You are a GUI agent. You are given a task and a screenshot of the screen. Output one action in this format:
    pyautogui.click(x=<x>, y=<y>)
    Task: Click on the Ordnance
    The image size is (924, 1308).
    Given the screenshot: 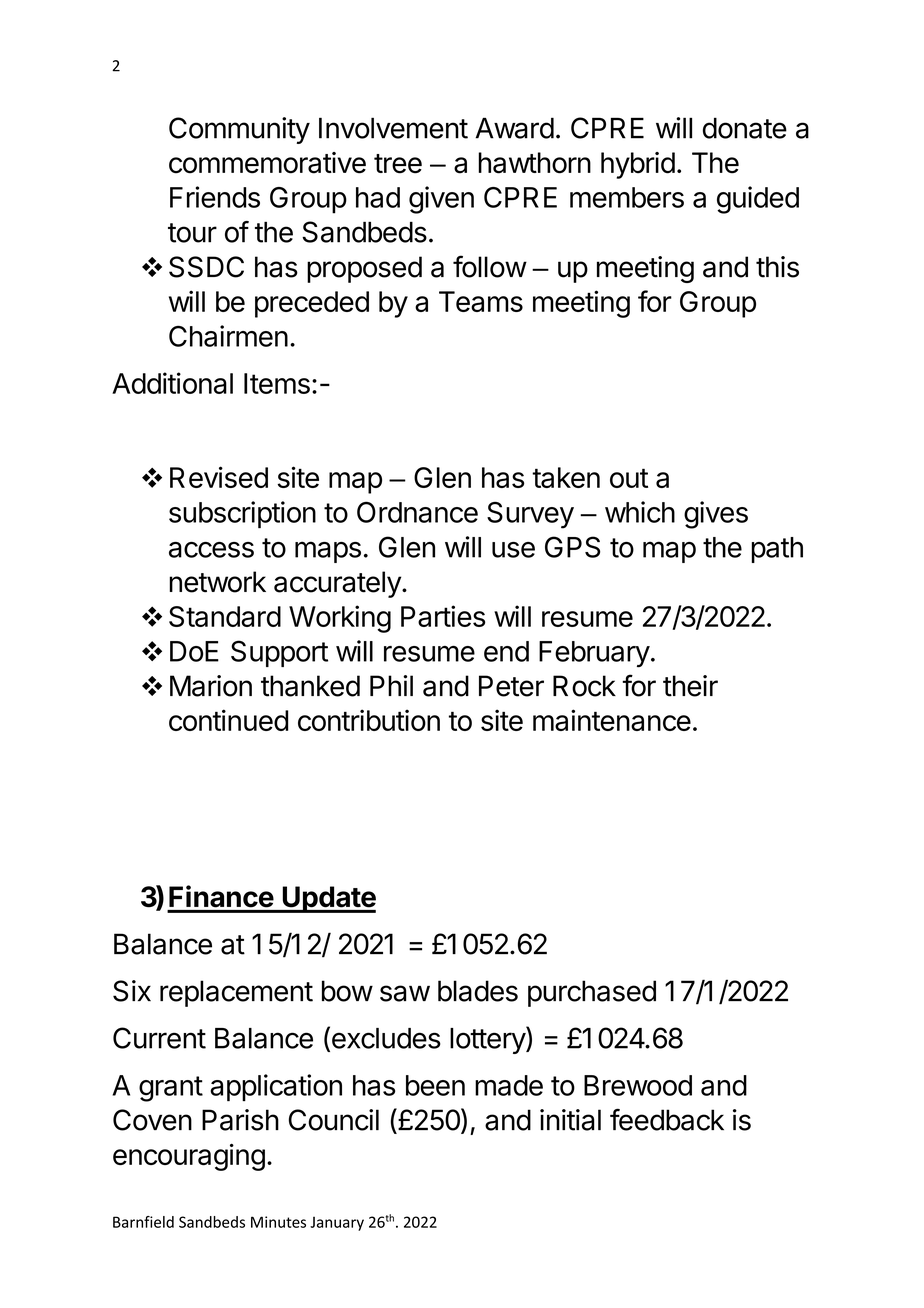 What is the action you would take?
    pyautogui.click(x=417, y=512)
